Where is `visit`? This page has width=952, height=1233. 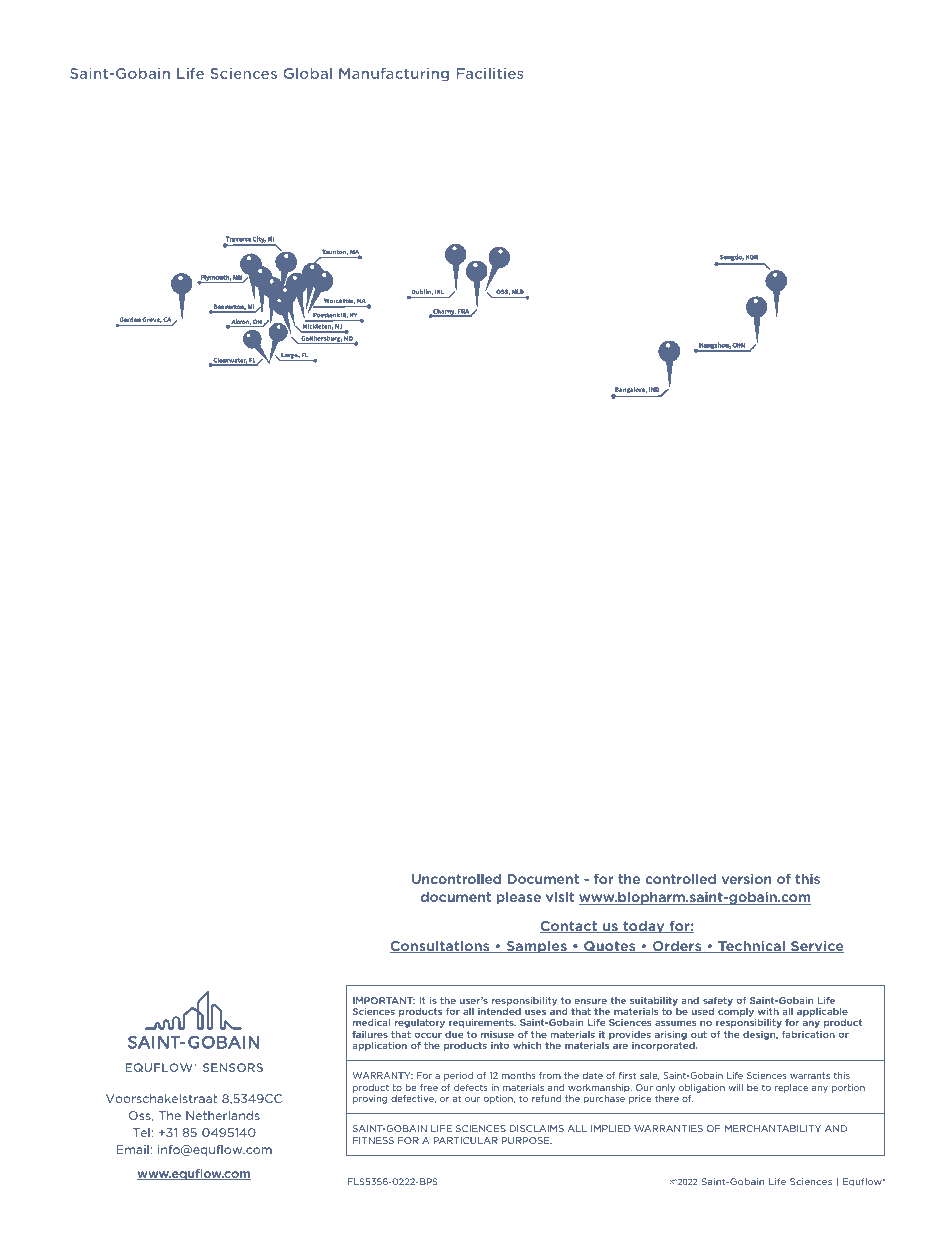
visit is located at coordinates (560, 897).
